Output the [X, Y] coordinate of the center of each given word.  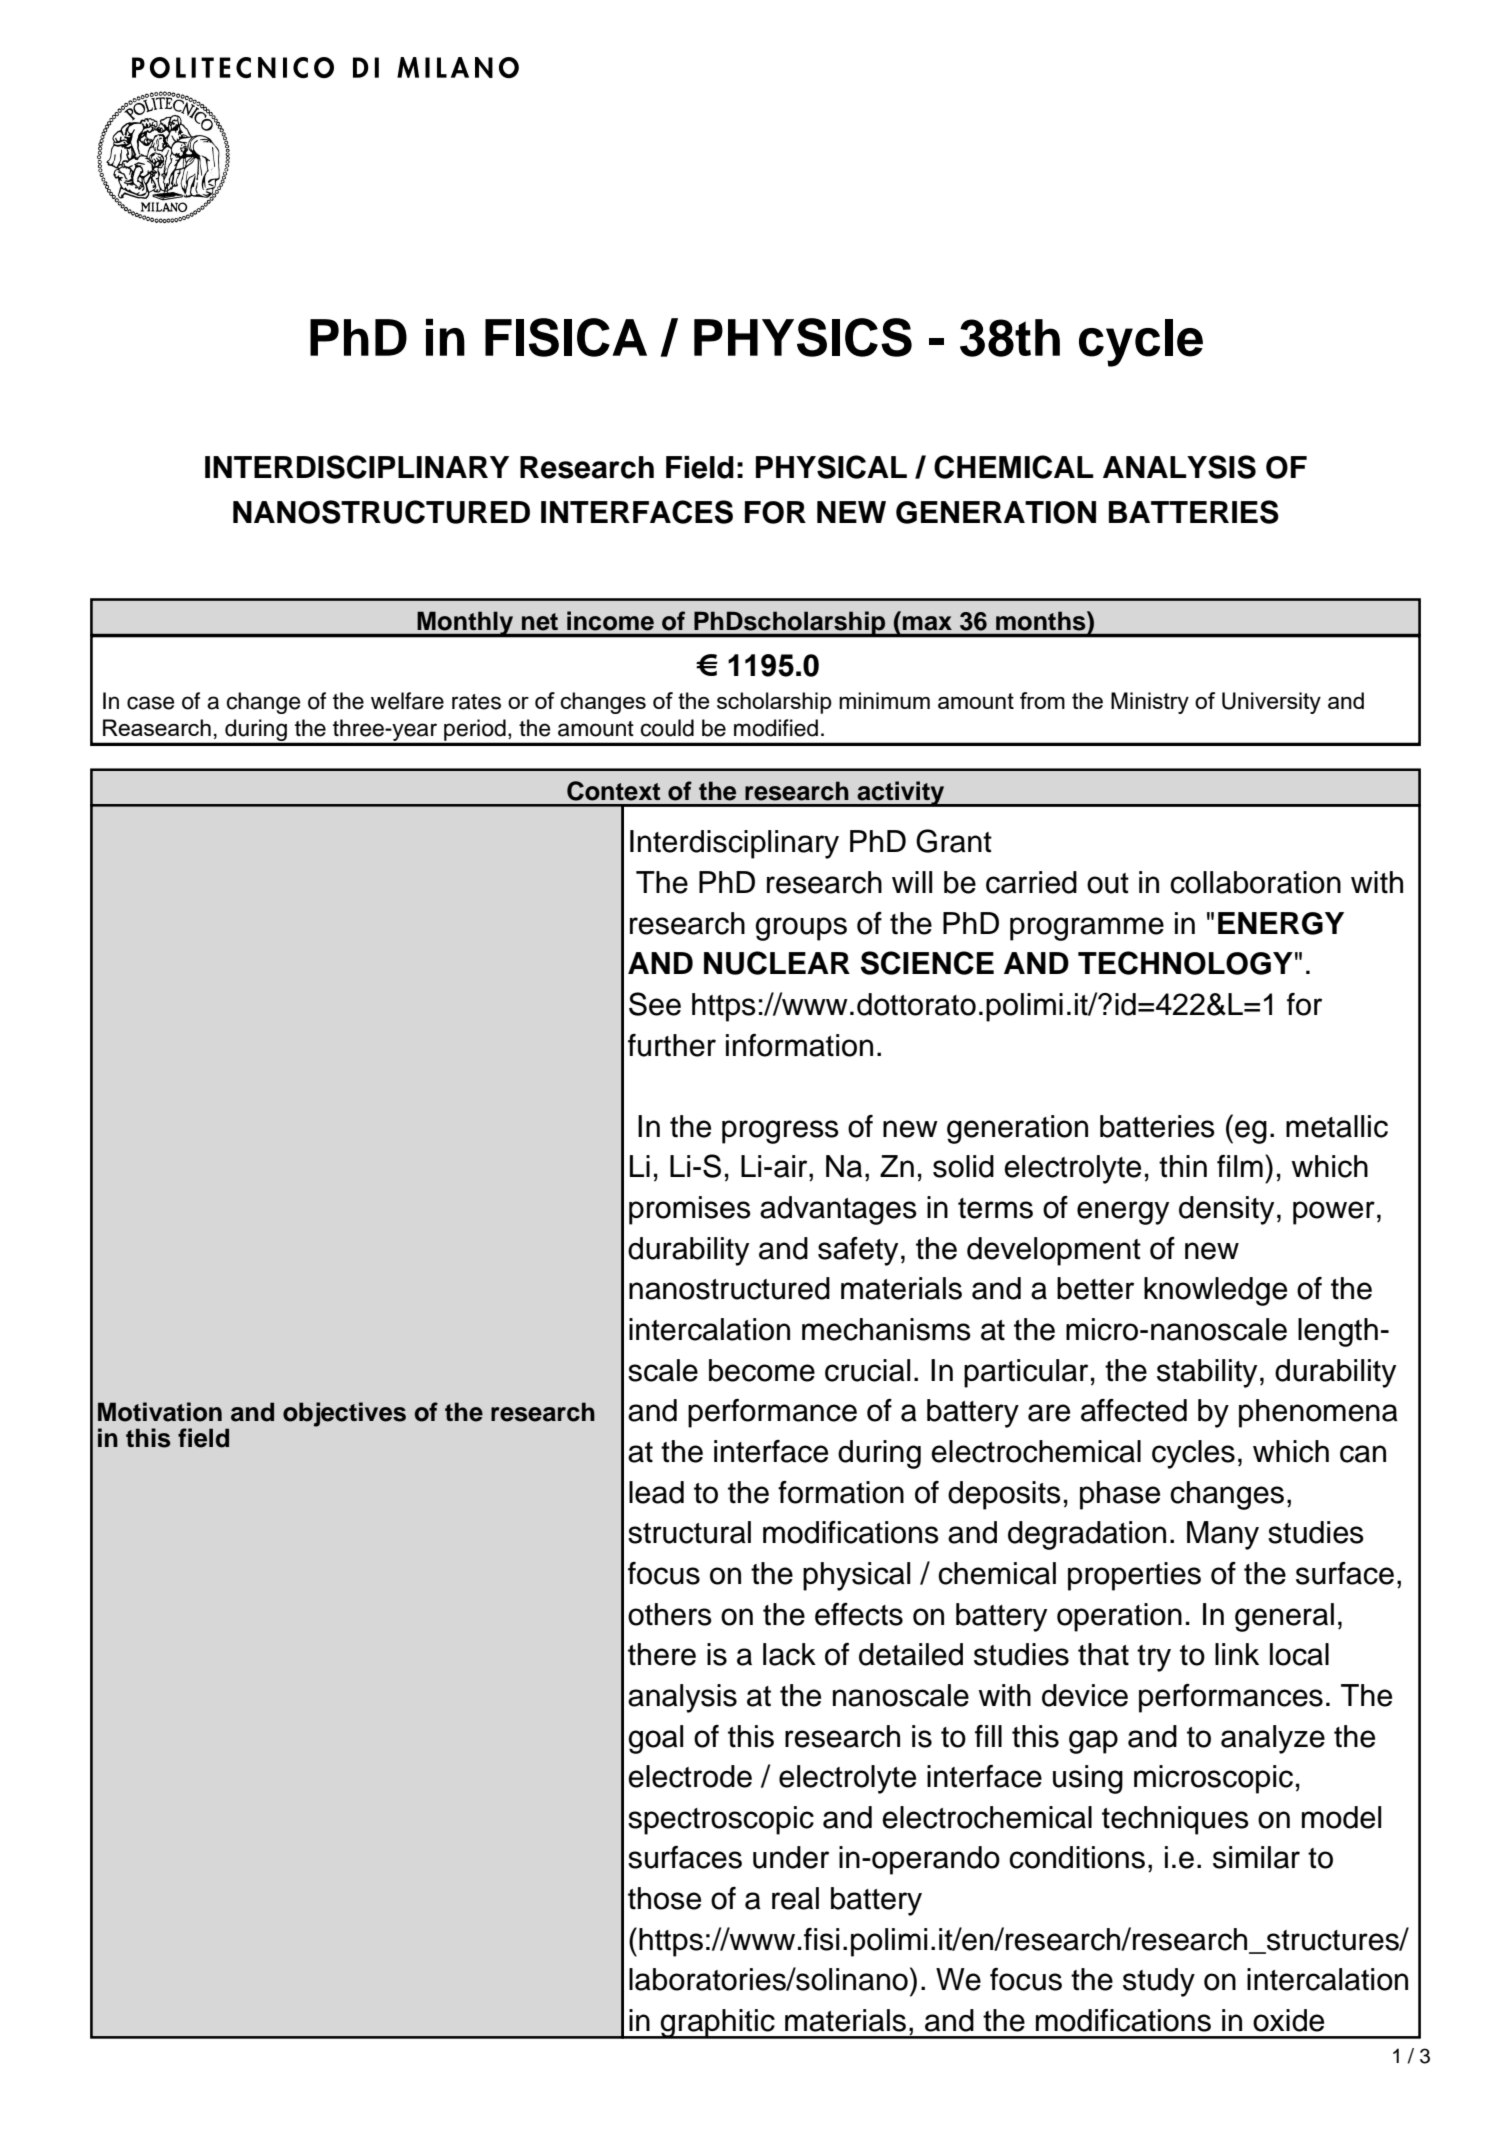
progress [780, 1132]
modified [776, 728]
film [1240, 1166]
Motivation [160, 1412]
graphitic [718, 2024]
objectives [344, 1414]
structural [689, 1532]
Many [1223, 1535]
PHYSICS [803, 337]
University [1271, 703]
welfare [407, 701]
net [540, 622]
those [664, 1898]
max [927, 623]
